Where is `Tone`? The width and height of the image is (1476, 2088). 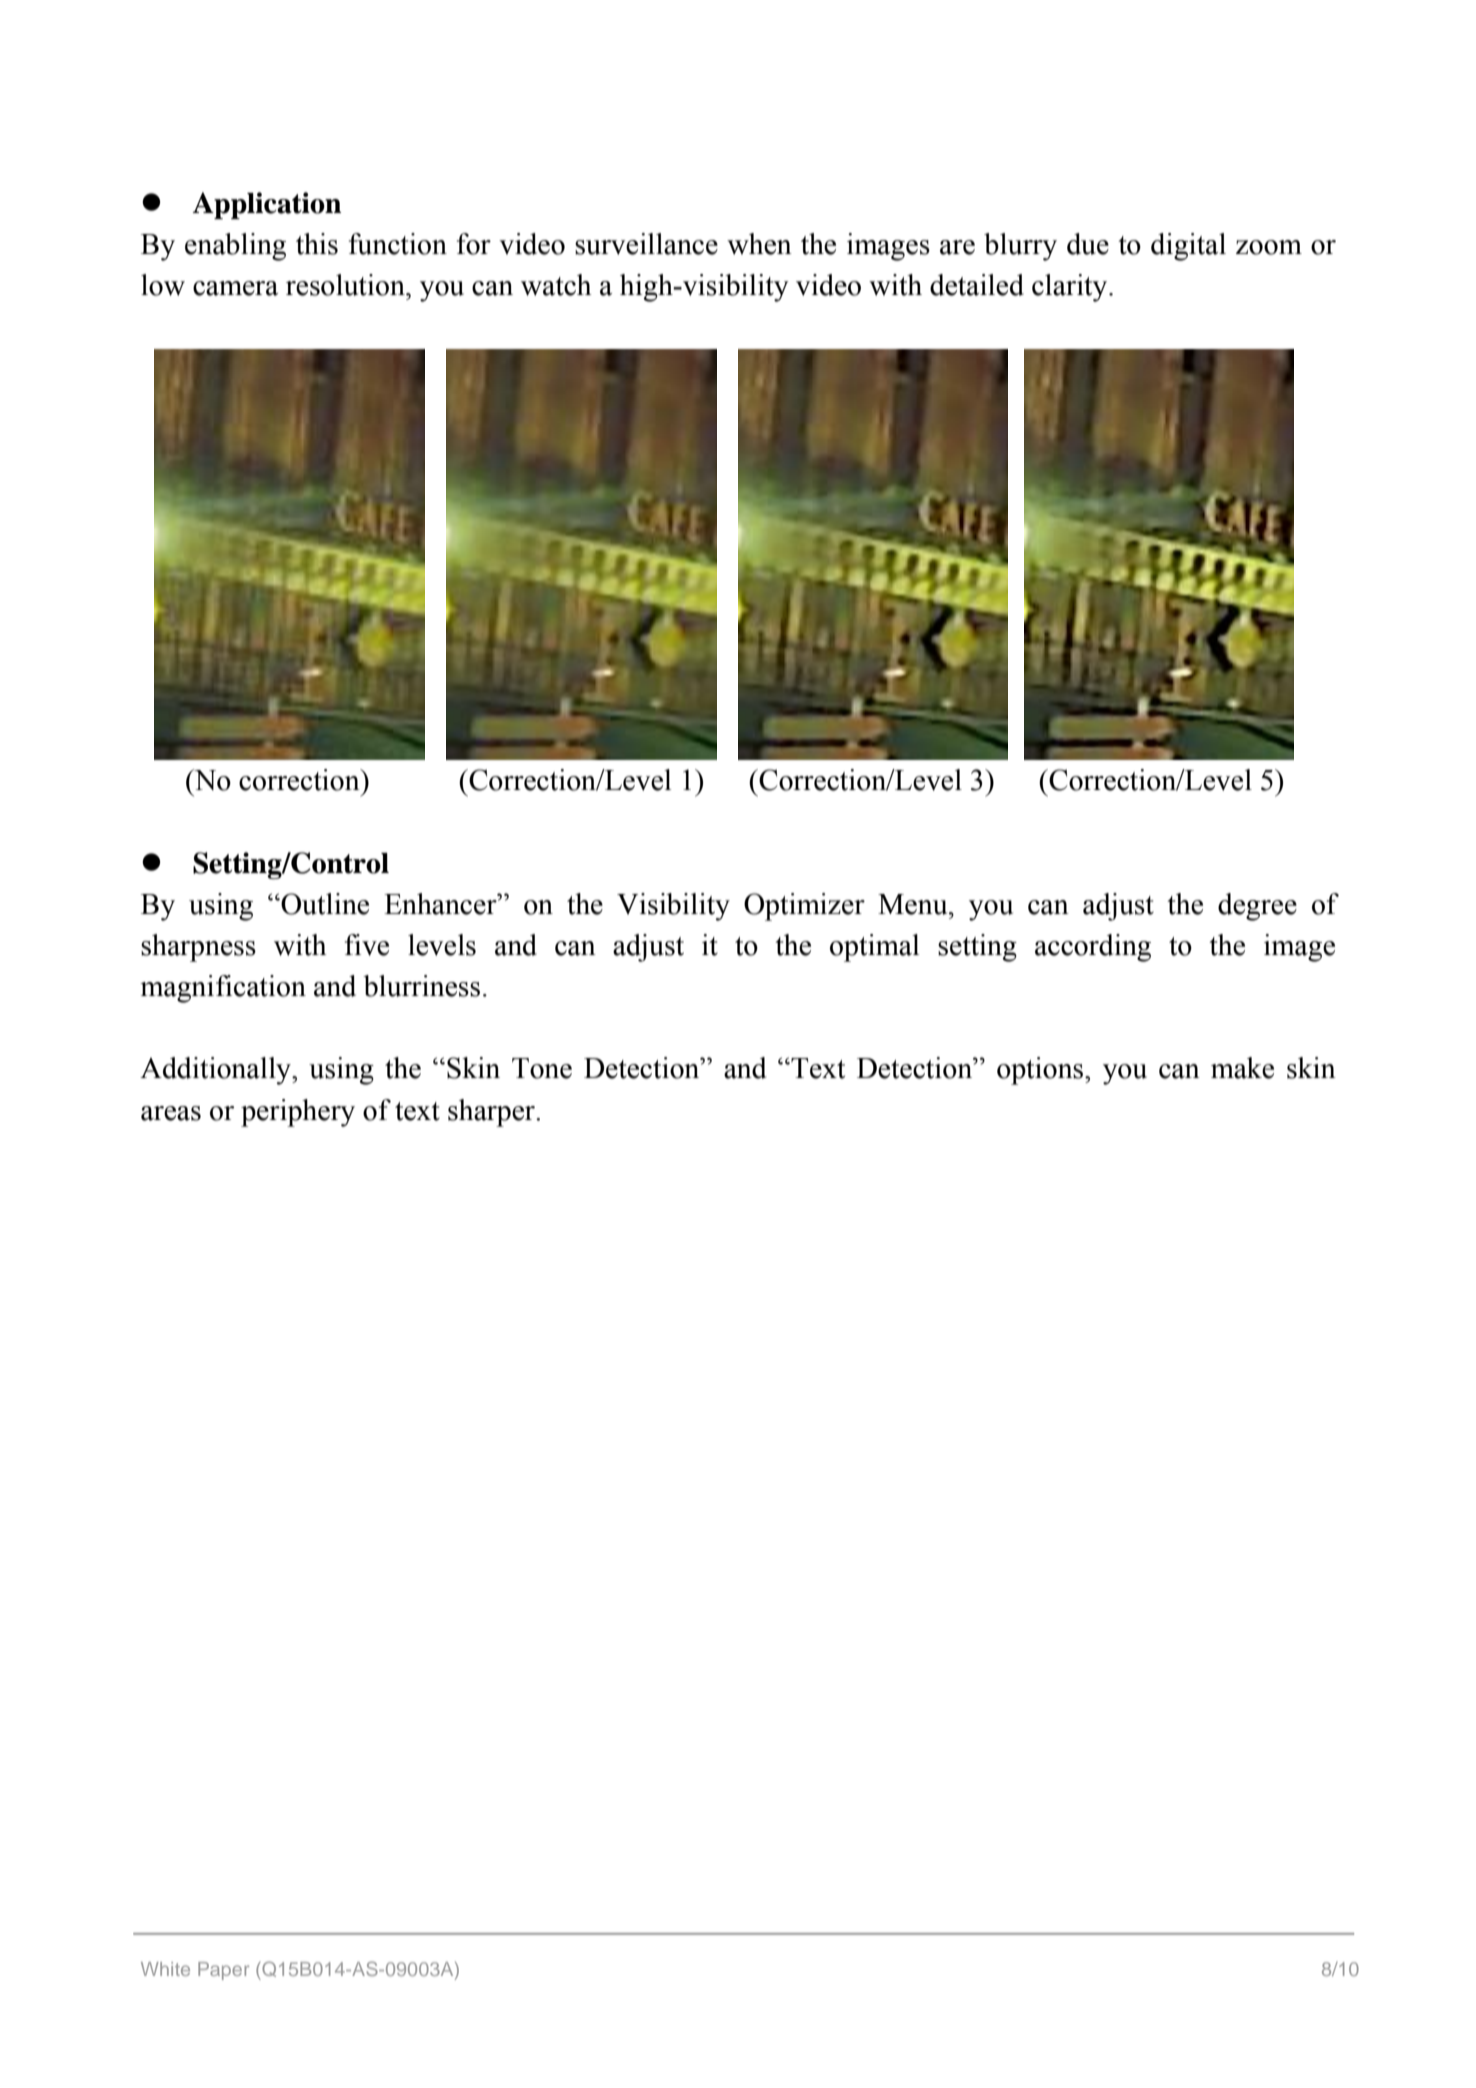 Tone is located at coordinates (542, 1068).
